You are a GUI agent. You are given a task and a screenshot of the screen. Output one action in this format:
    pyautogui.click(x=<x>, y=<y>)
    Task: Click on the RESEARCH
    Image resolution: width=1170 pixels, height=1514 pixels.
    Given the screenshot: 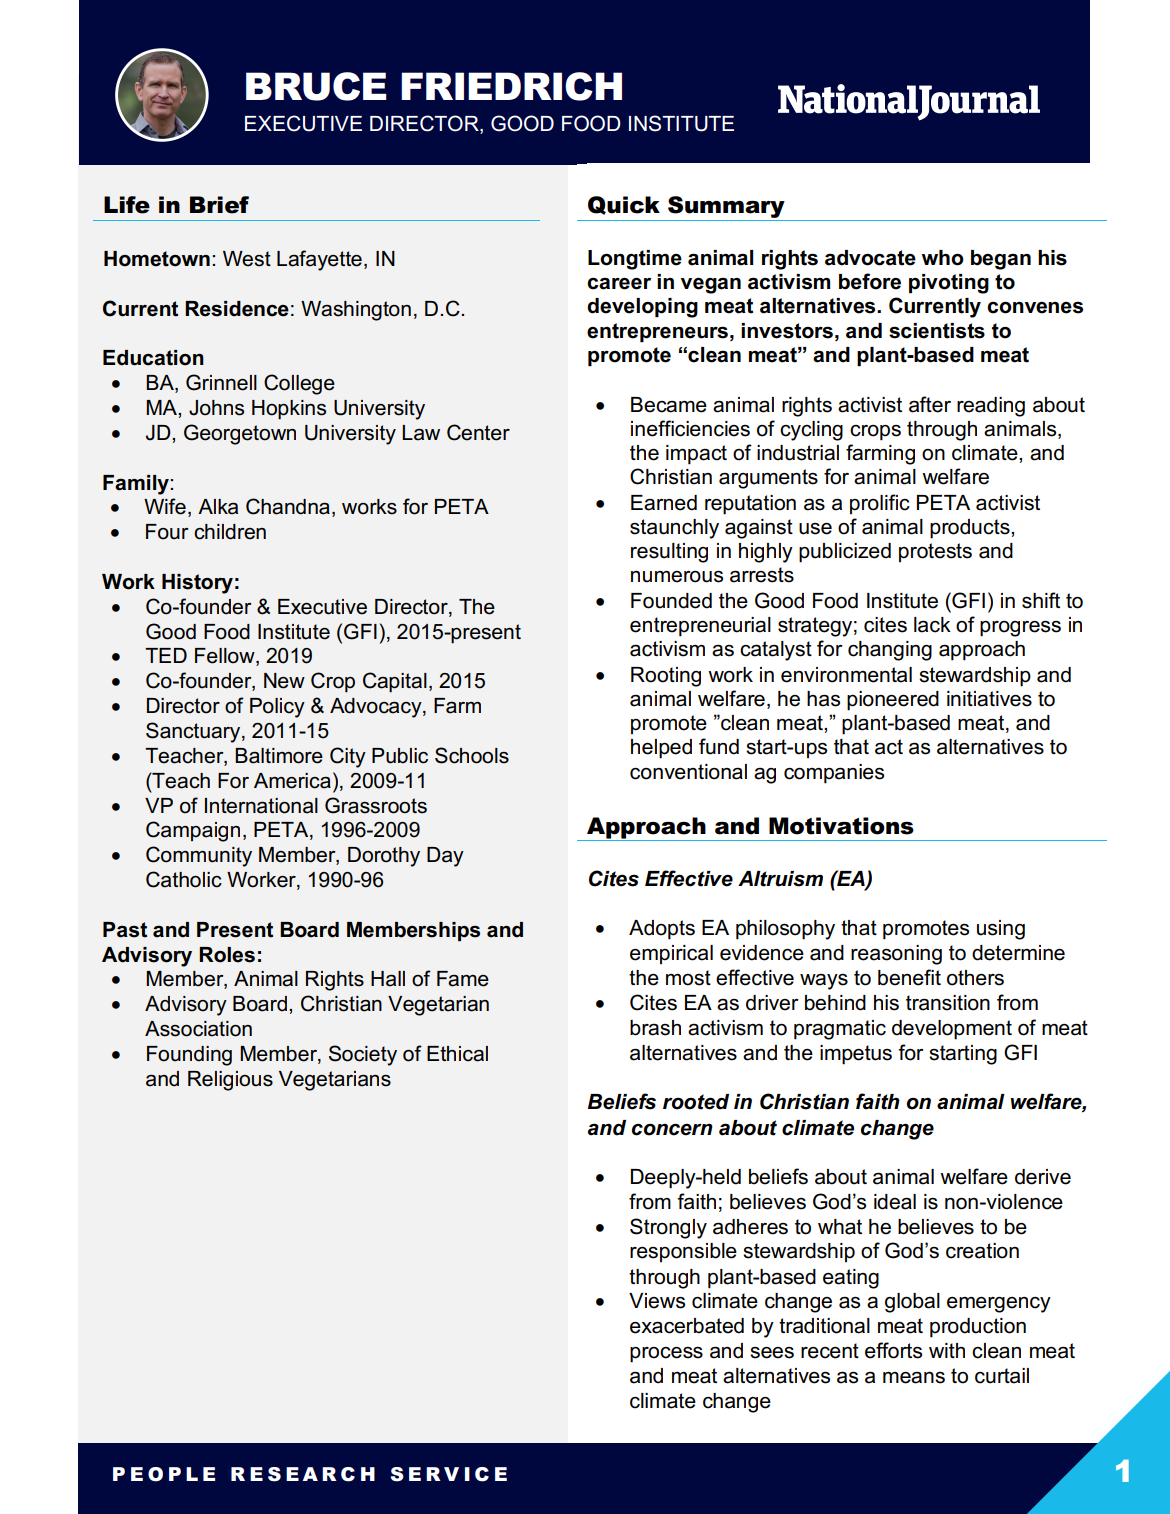 What is the action you would take?
    pyautogui.click(x=303, y=1474)
